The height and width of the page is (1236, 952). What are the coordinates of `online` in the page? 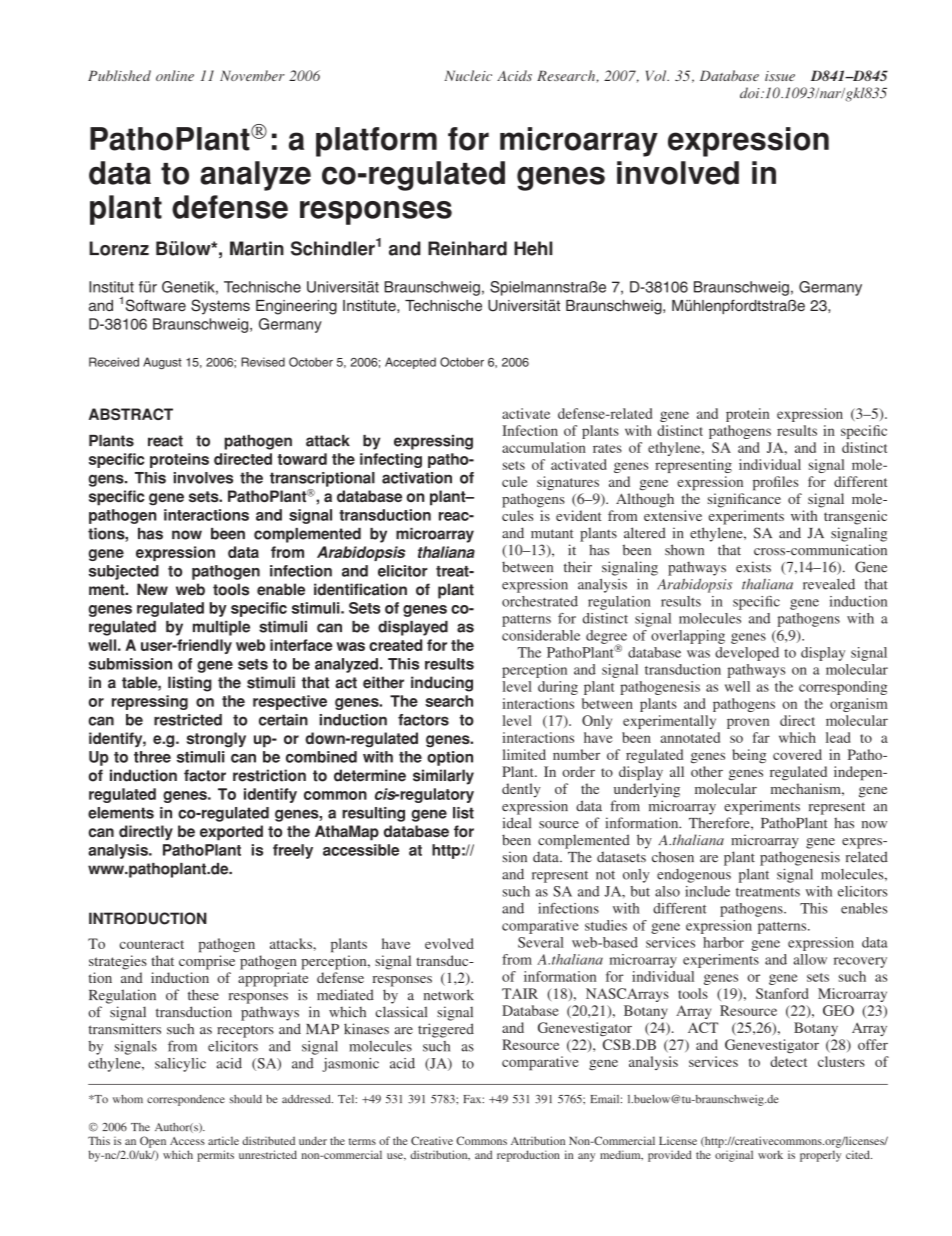 It's located at (175, 75).
